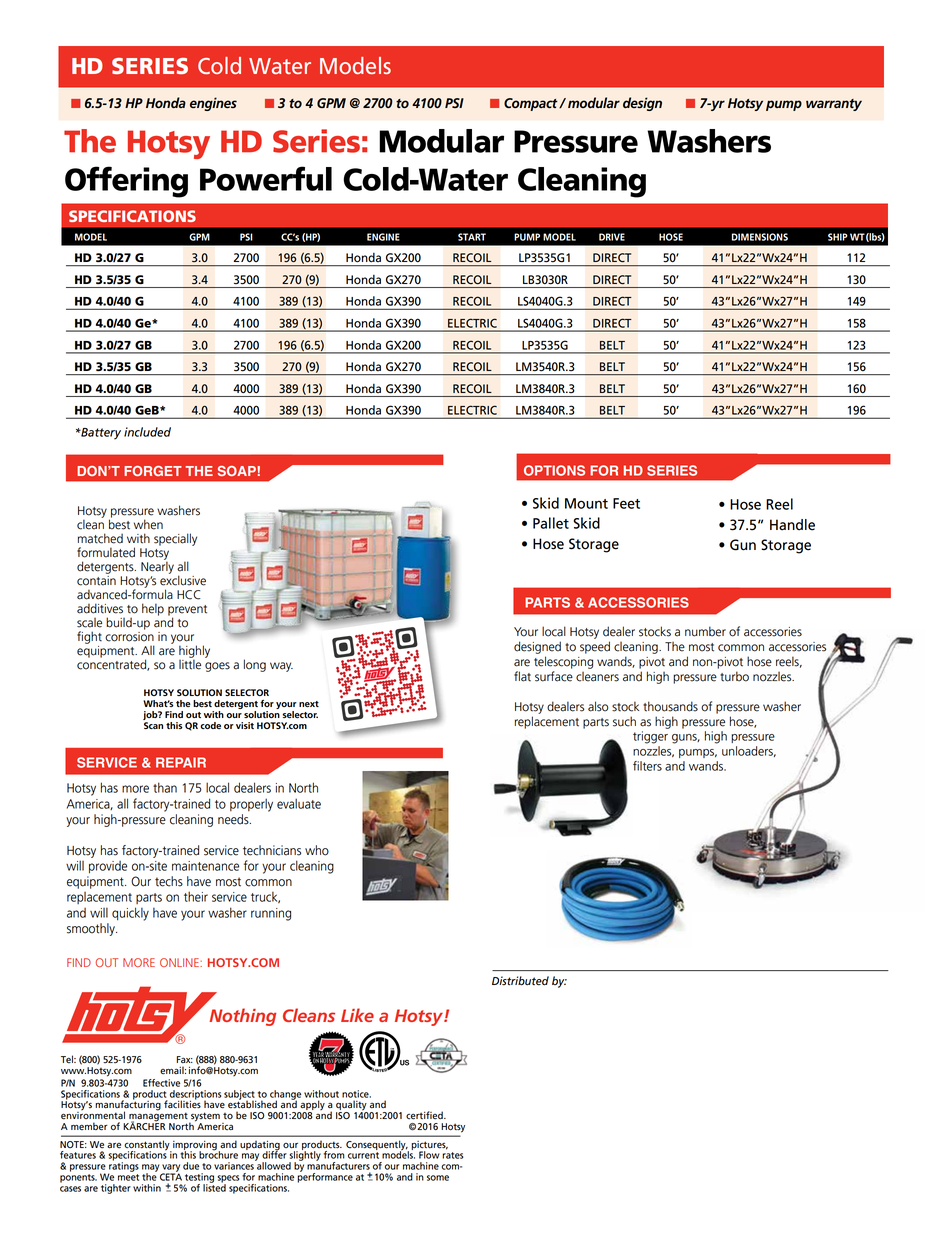 The image size is (952, 1233). Describe the element at coordinates (834, 105) in the screenshot. I see `warranty` at that location.
